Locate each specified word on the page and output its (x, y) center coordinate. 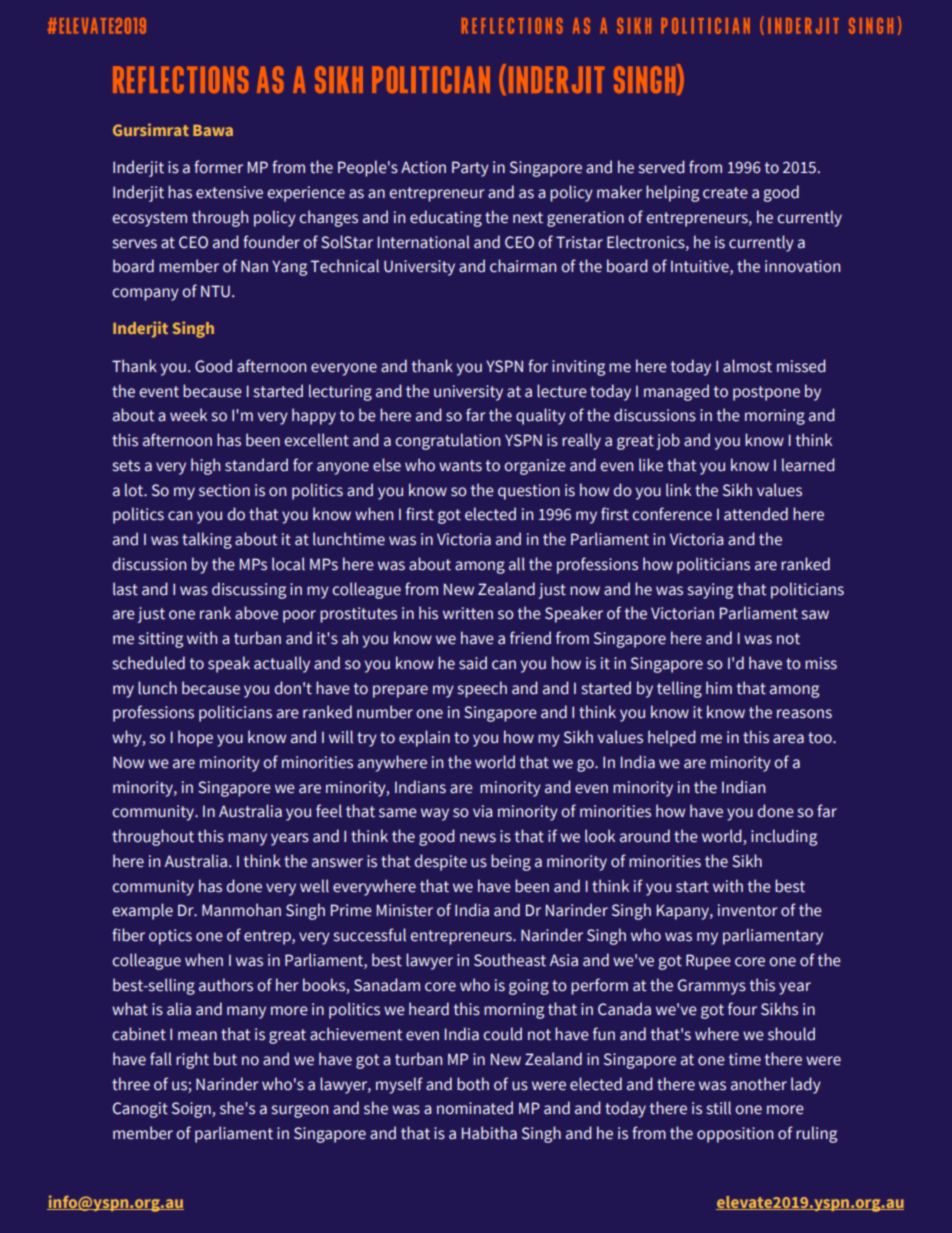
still (719, 1108)
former (218, 167)
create (725, 193)
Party (470, 169)
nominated (475, 1108)
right (192, 1060)
